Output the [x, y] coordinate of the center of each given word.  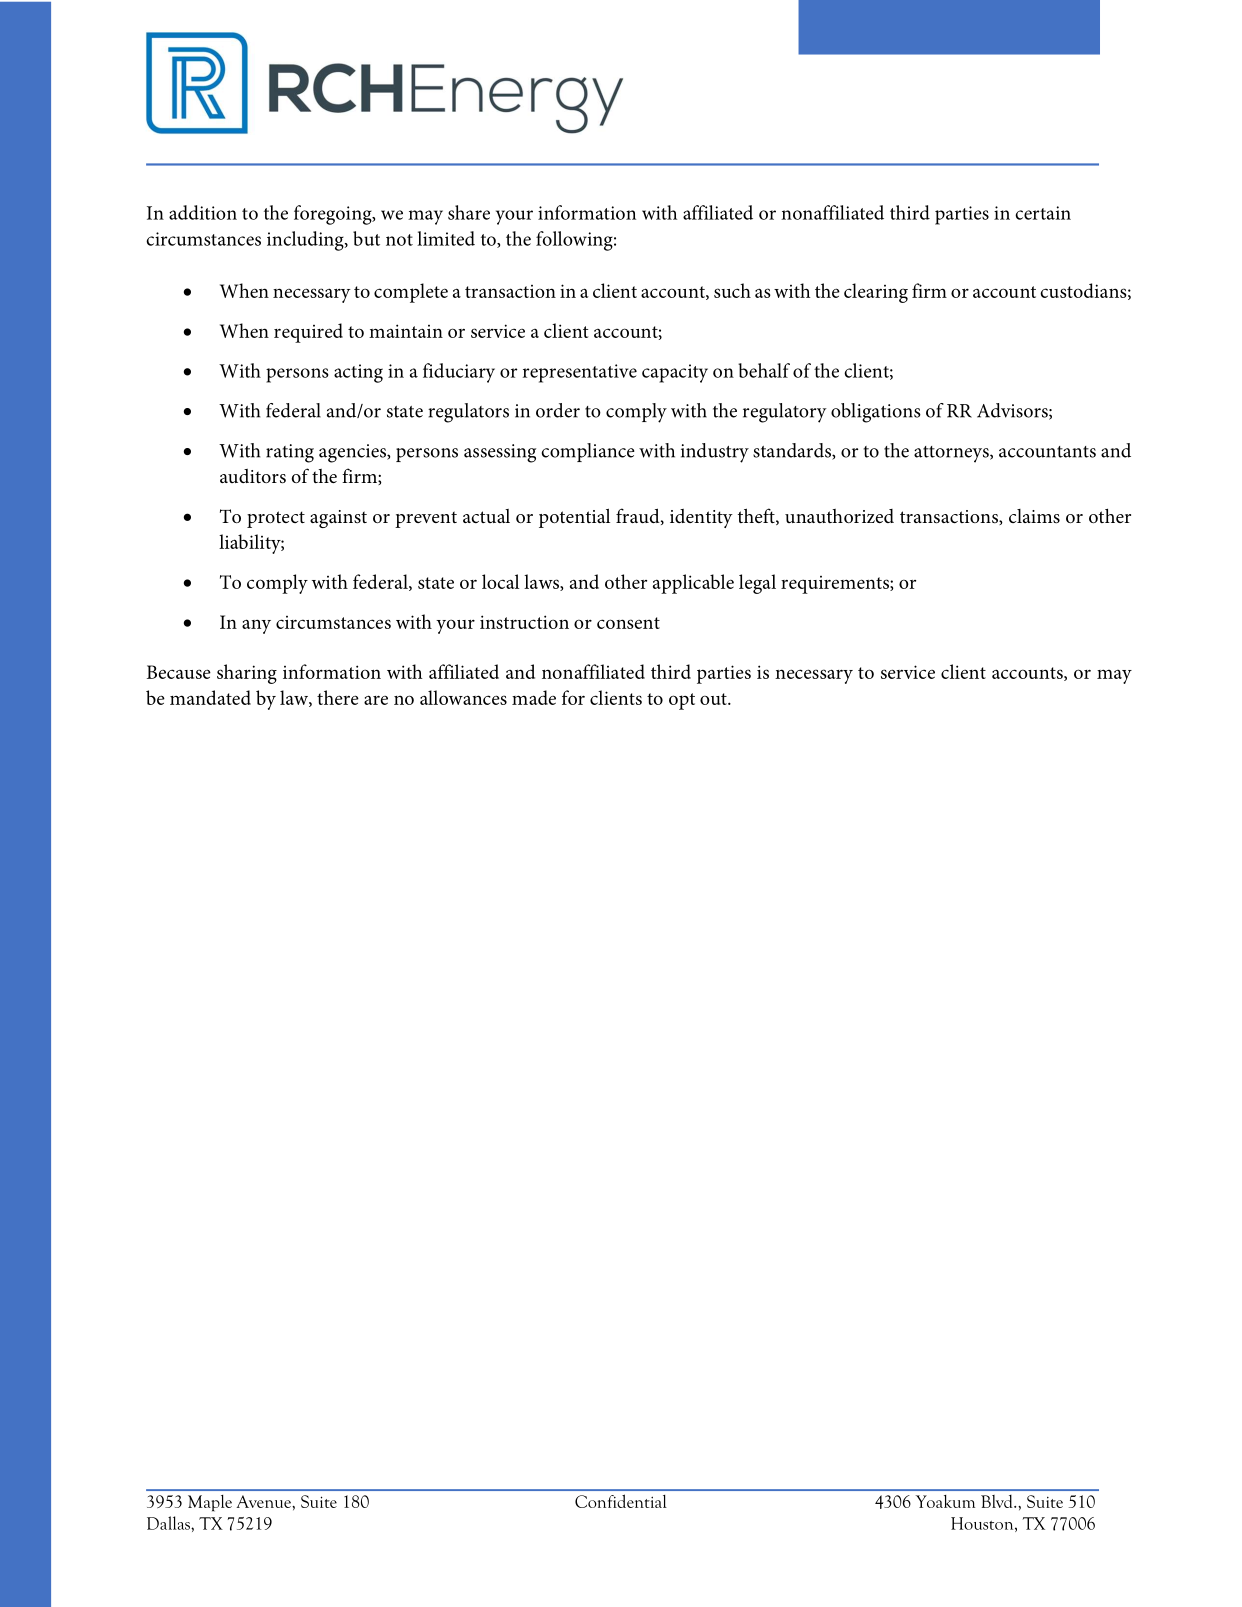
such [732, 290]
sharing [247, 674]
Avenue [264, 1501]
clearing [876, 293]
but [366, 238]
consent [628, 623]
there [338, 697]
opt [682, 701]
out [714, 699]
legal [757, 584]
